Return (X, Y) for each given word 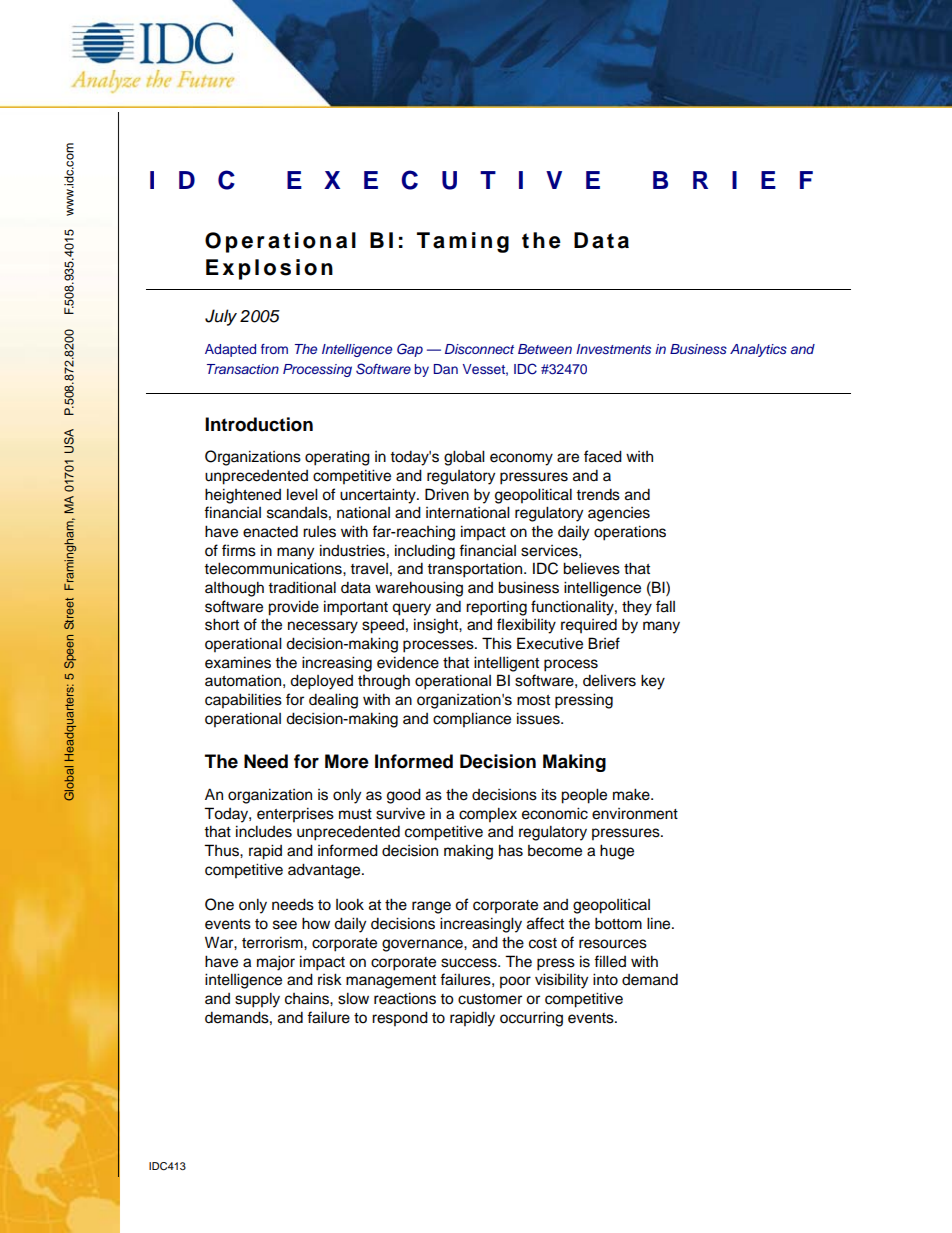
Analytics (758, 350)
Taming (463, 242)
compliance (472, 720)
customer (490, 999)
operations (630, 533)
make (632, 794)
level (302, 494)
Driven (447, 494)
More (347, 761)
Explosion (269, 269)
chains (308, 998)
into (605, 979)
